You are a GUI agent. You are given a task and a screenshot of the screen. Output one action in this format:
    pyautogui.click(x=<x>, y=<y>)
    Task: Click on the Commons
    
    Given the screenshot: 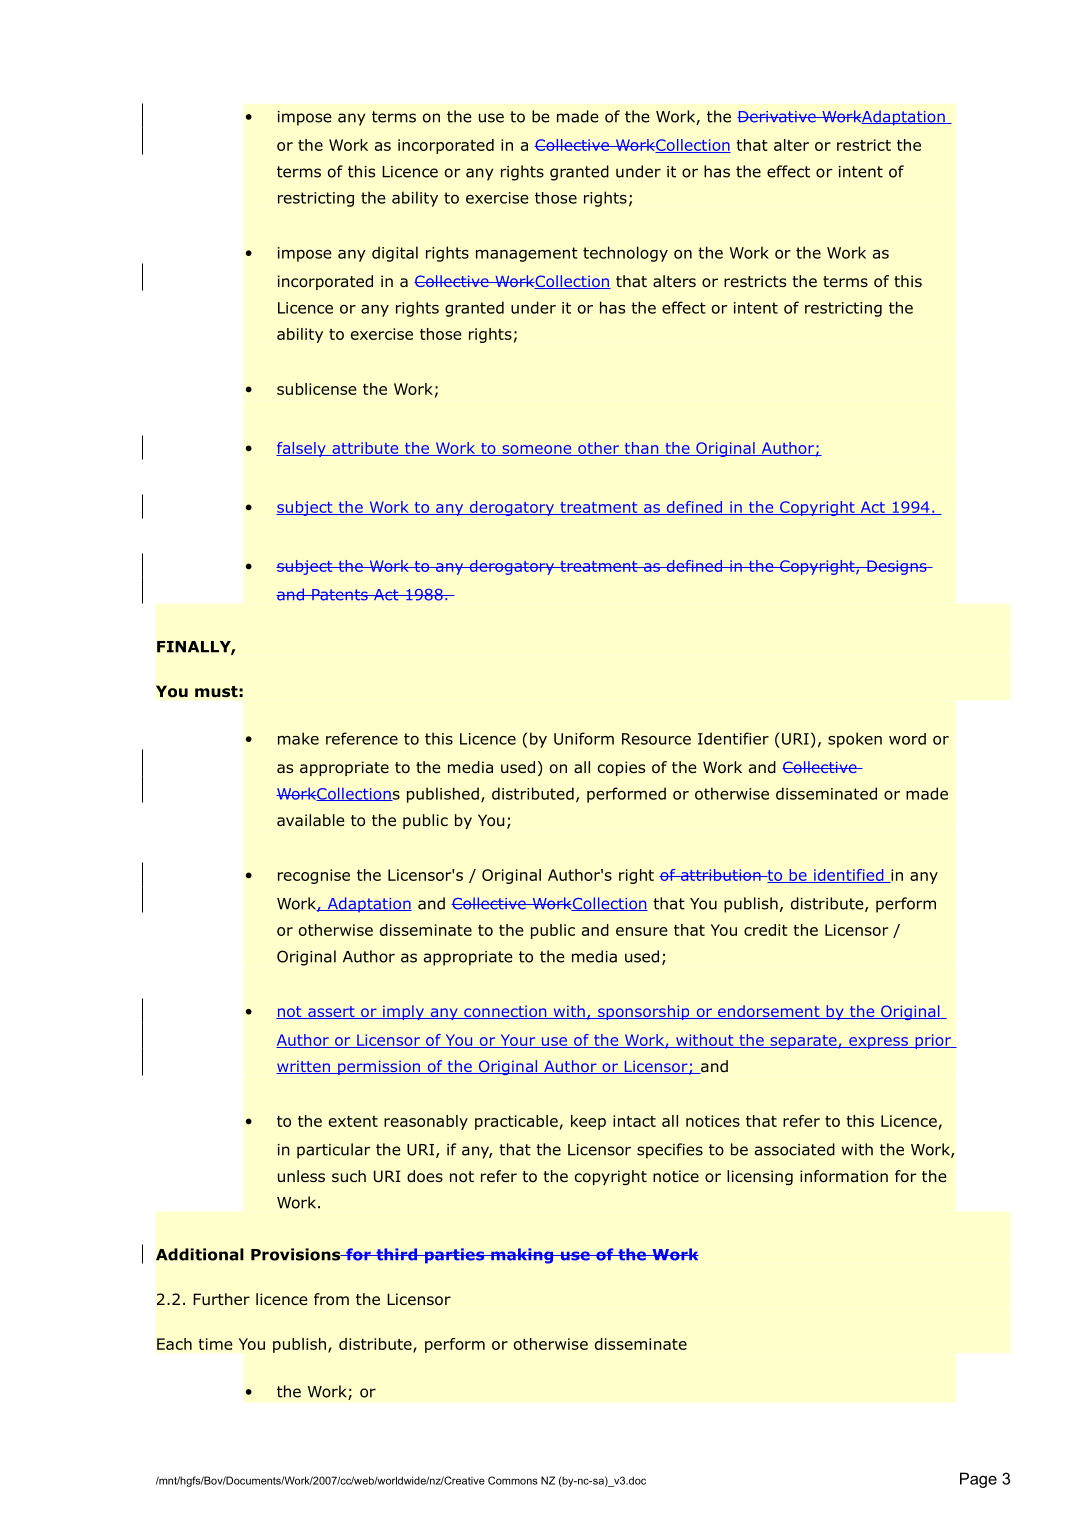 What is the action you would take?
    pyautogui.click(x=513, y=1480)
